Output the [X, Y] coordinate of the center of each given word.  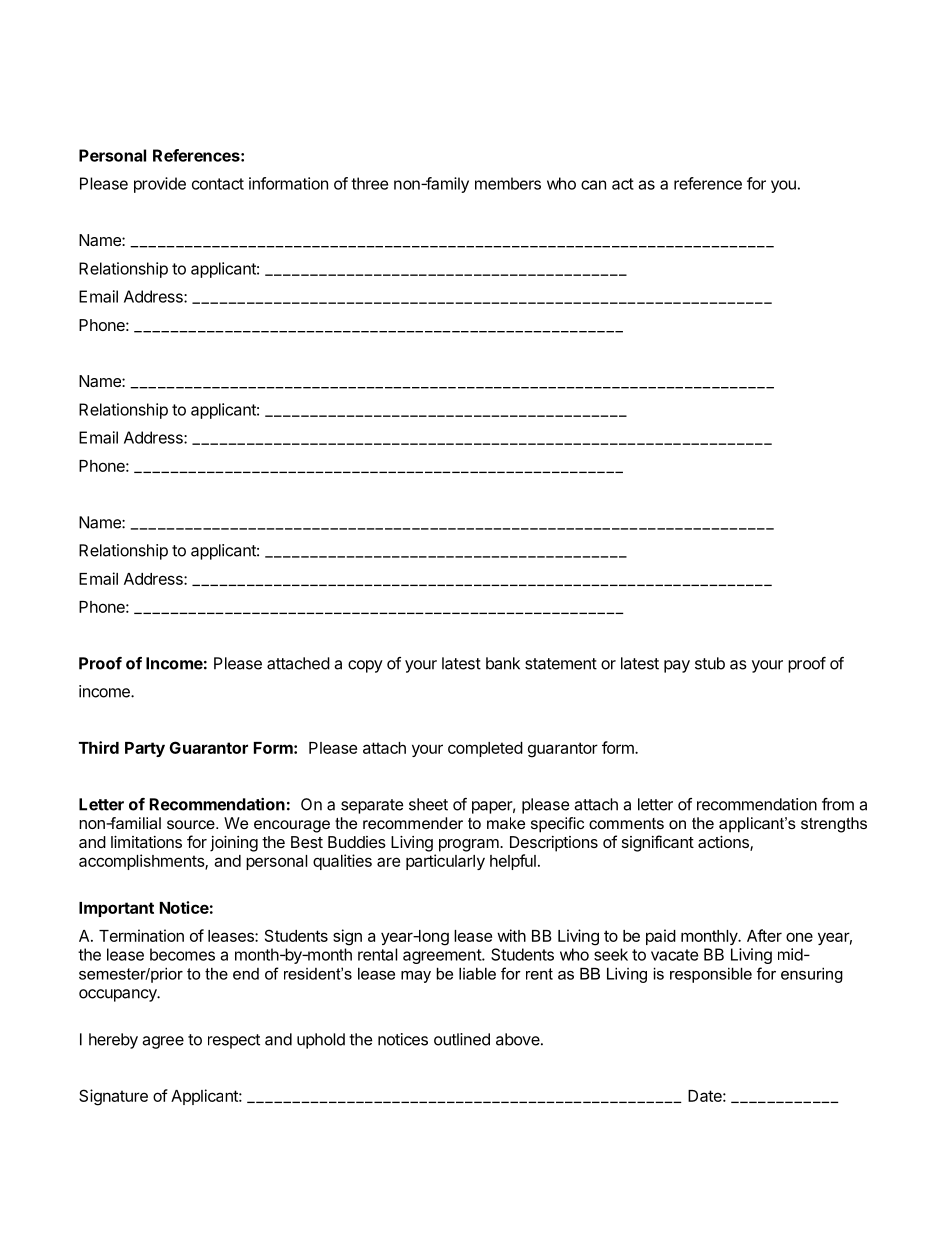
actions [724, 843]
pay [677, 666]
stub [710, 663]
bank [503, 663]
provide [160, 185]
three [369, 183]
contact [218, 184]
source [192, 824]
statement [561, 664]
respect [234, 1041]
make [506, 823]
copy [365, 666]
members [508, 183]
